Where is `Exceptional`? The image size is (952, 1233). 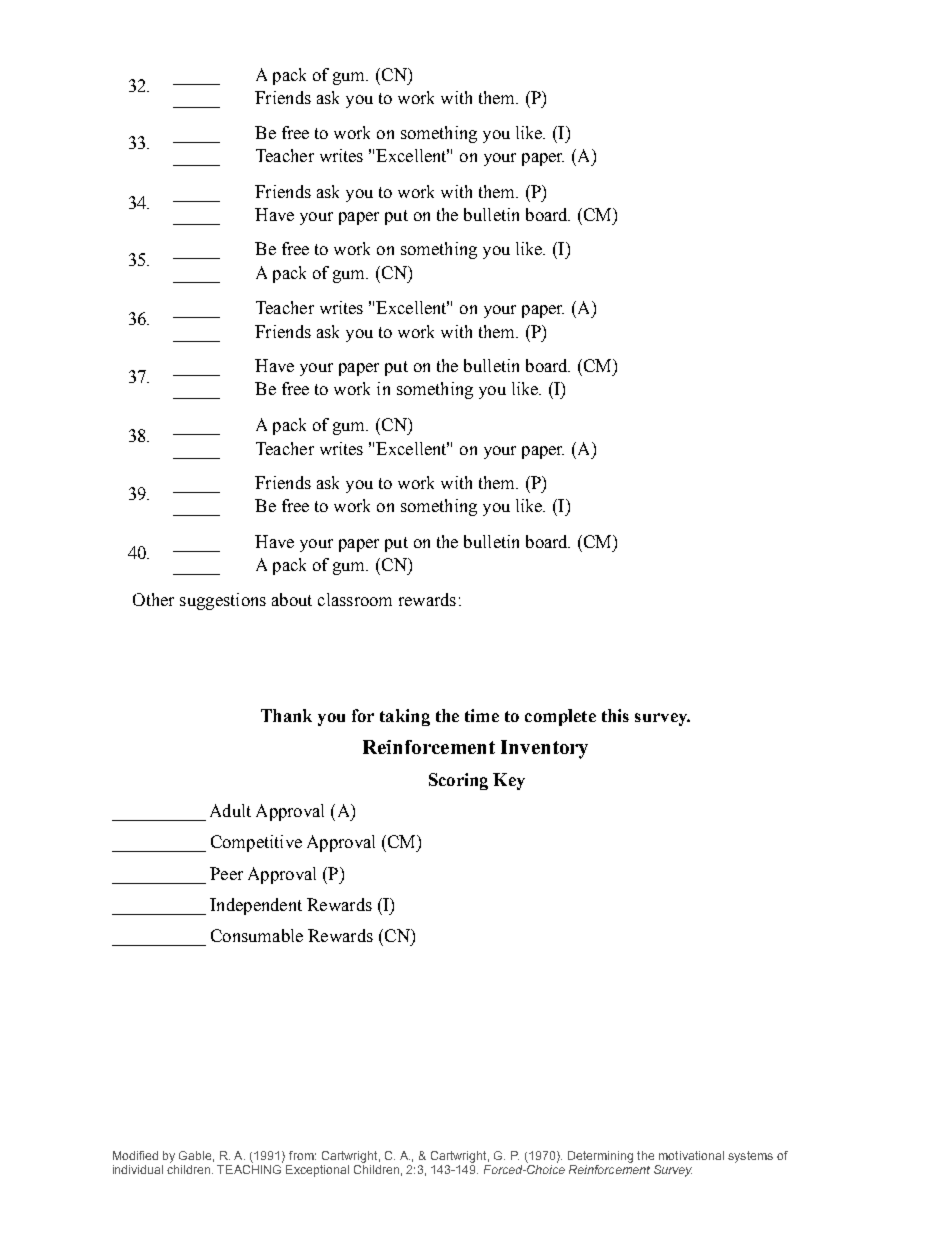 Exceptional is located at coordinates (317, 1171).
